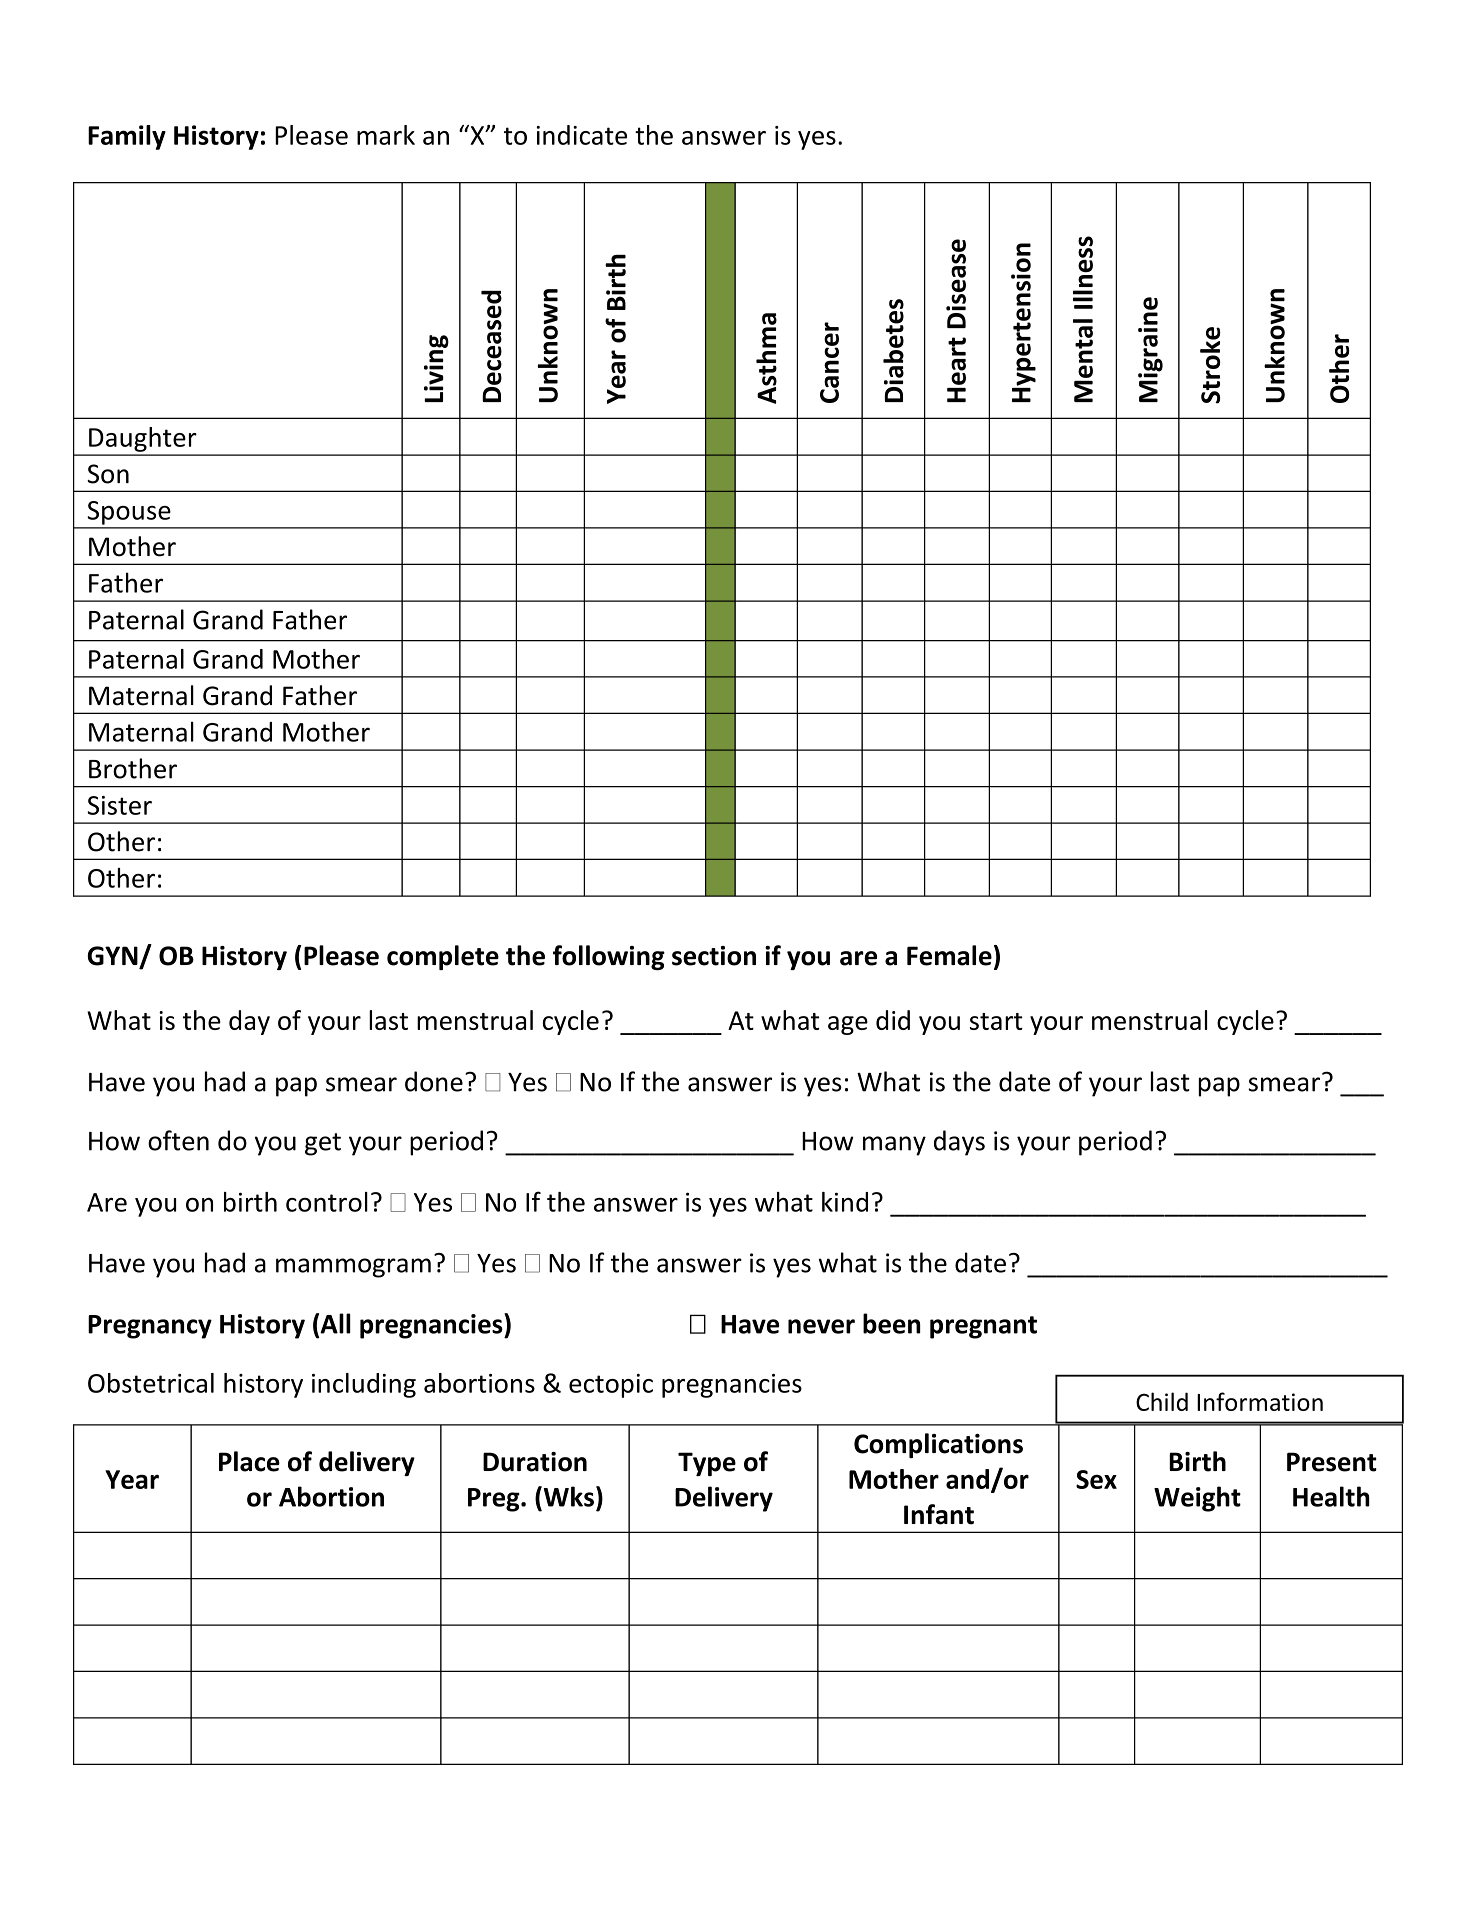  What do you see at coordinates (249, 1461) in the document?
I see `Place` at bounding box center [249, 1461].
